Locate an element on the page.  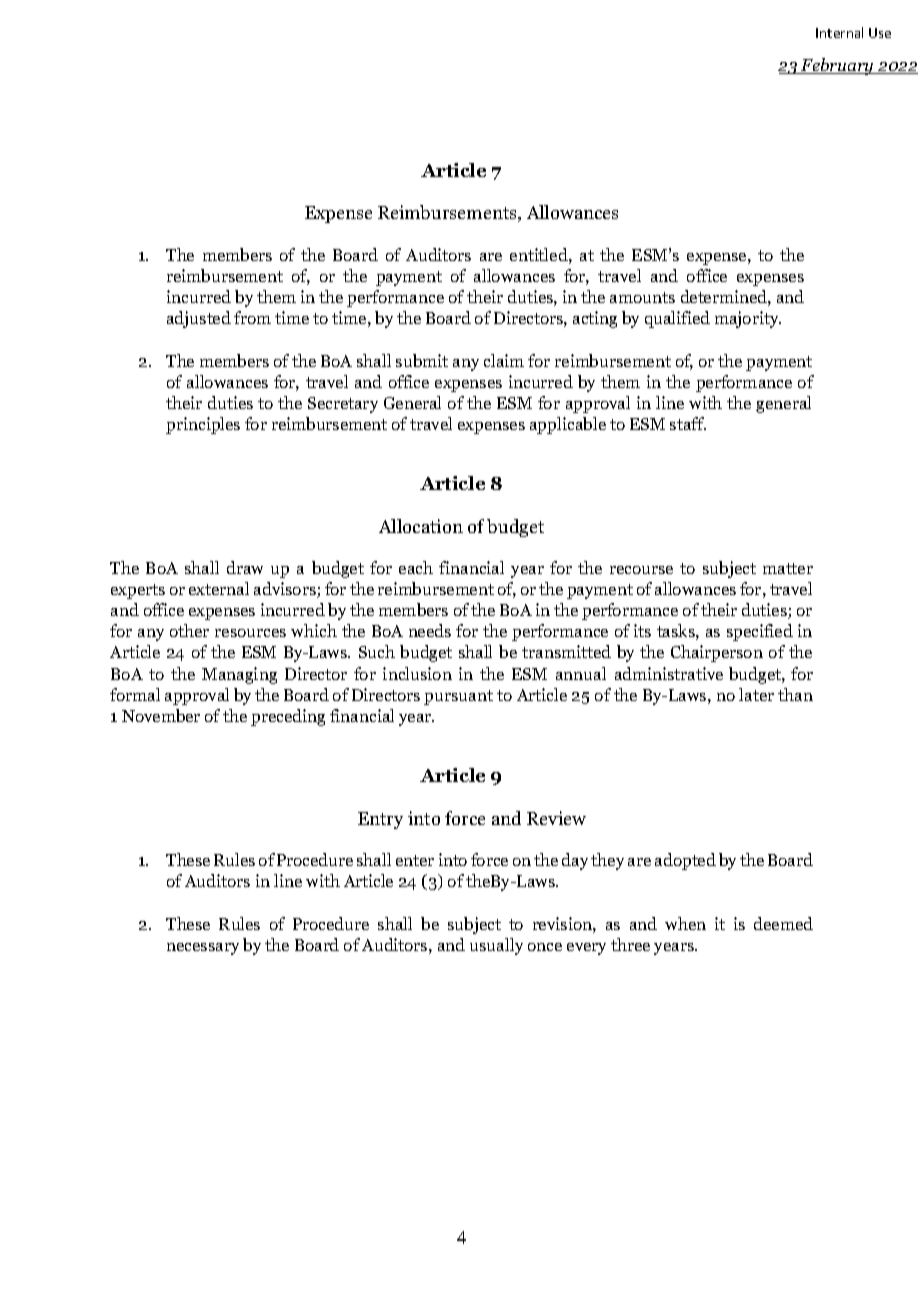
February is located at coordinates (838, 66).
